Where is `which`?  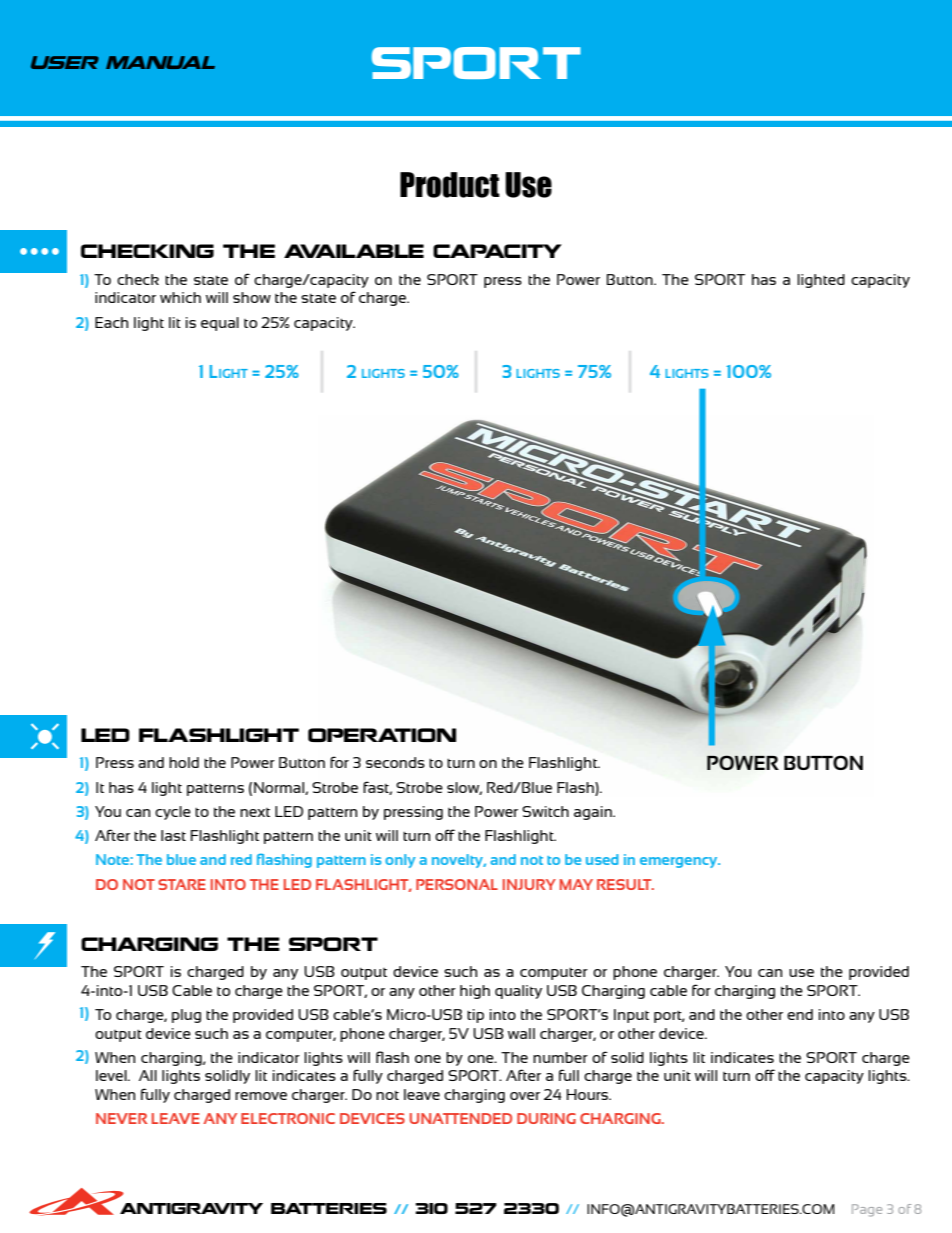
which is located at coordinates (180, 297).
